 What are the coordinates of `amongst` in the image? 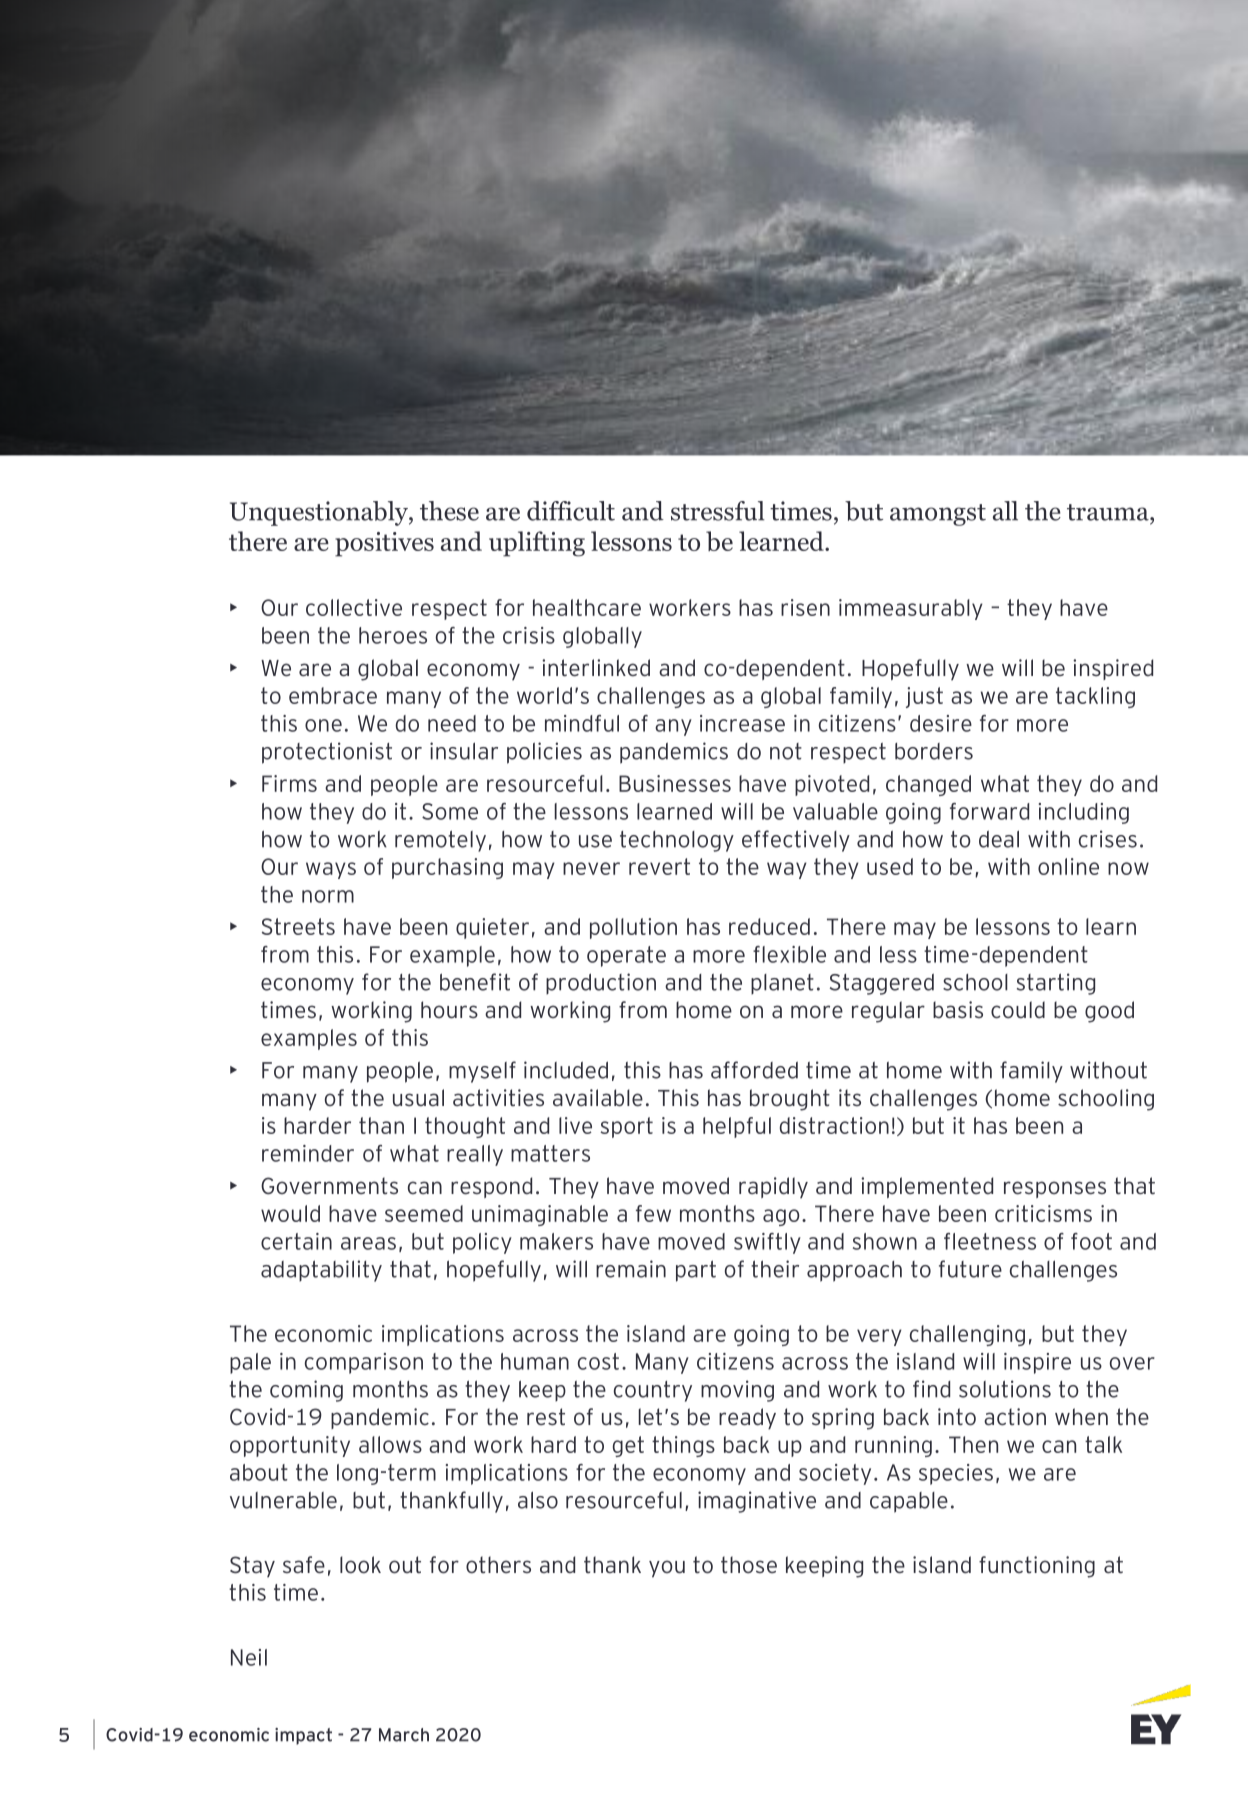 It's located at (938, 515).
